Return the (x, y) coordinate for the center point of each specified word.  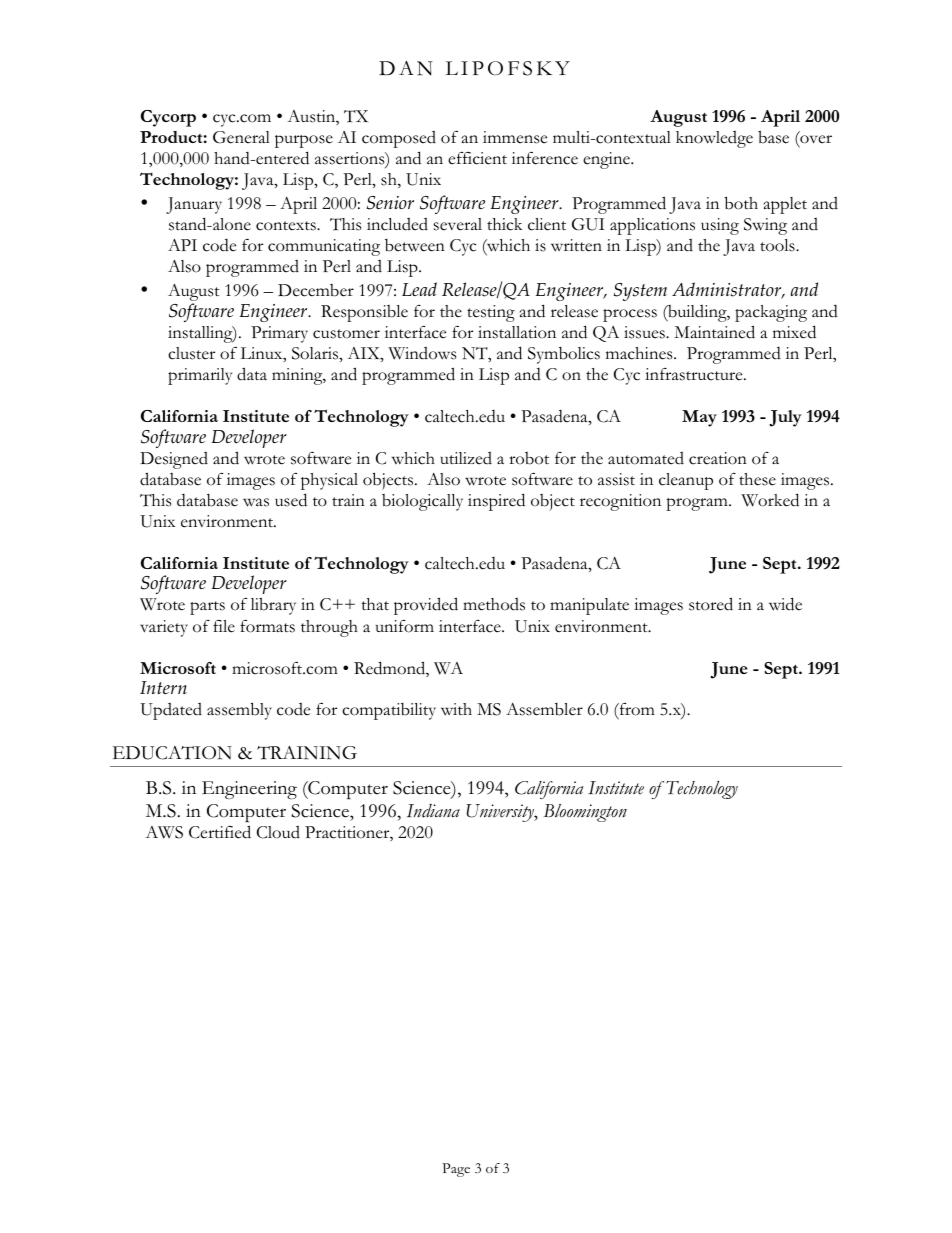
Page (456, 1170)
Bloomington (585, 813)
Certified (220, 832)
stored (711, 604)
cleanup (686, 481)
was (256, 502)
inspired (496, 502)
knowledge (714, 139)
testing (491, 313)
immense (515, 137)
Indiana (433, 811)
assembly (239, 711)
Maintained (714, 332)
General (241, 137)
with (456, 709)
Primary (279, 334)
